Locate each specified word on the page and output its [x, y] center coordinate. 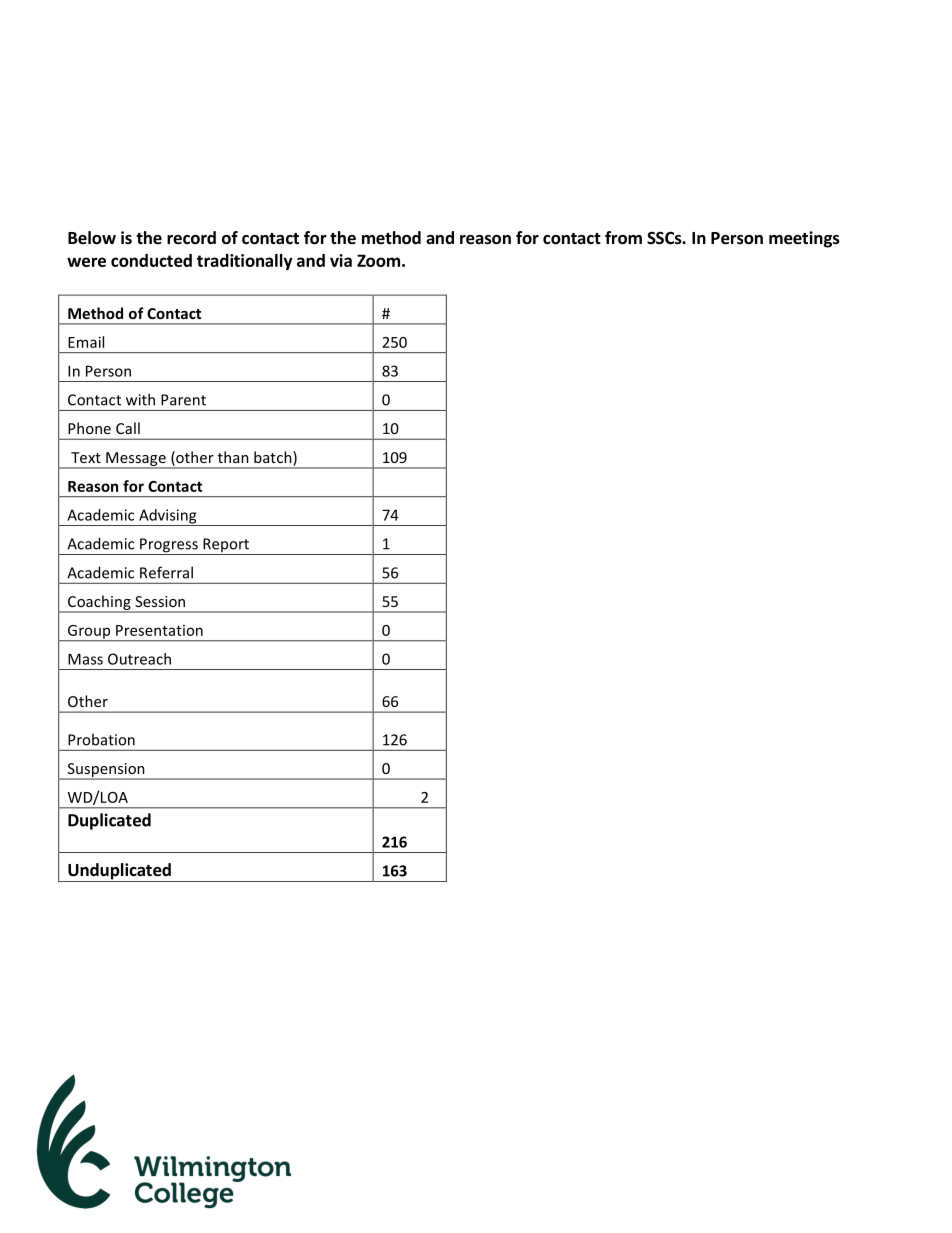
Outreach [139, 659]
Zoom [378, 260]
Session [160, 601]
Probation [101, 739]
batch [274, 458]
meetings [804, 239]
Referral [166, 572]
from [623, 238]
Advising [168, 517]
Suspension [106, 771]
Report [226, 546]
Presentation [159, 630]
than [233, 457]
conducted [151, 260]
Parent [183, 400]
